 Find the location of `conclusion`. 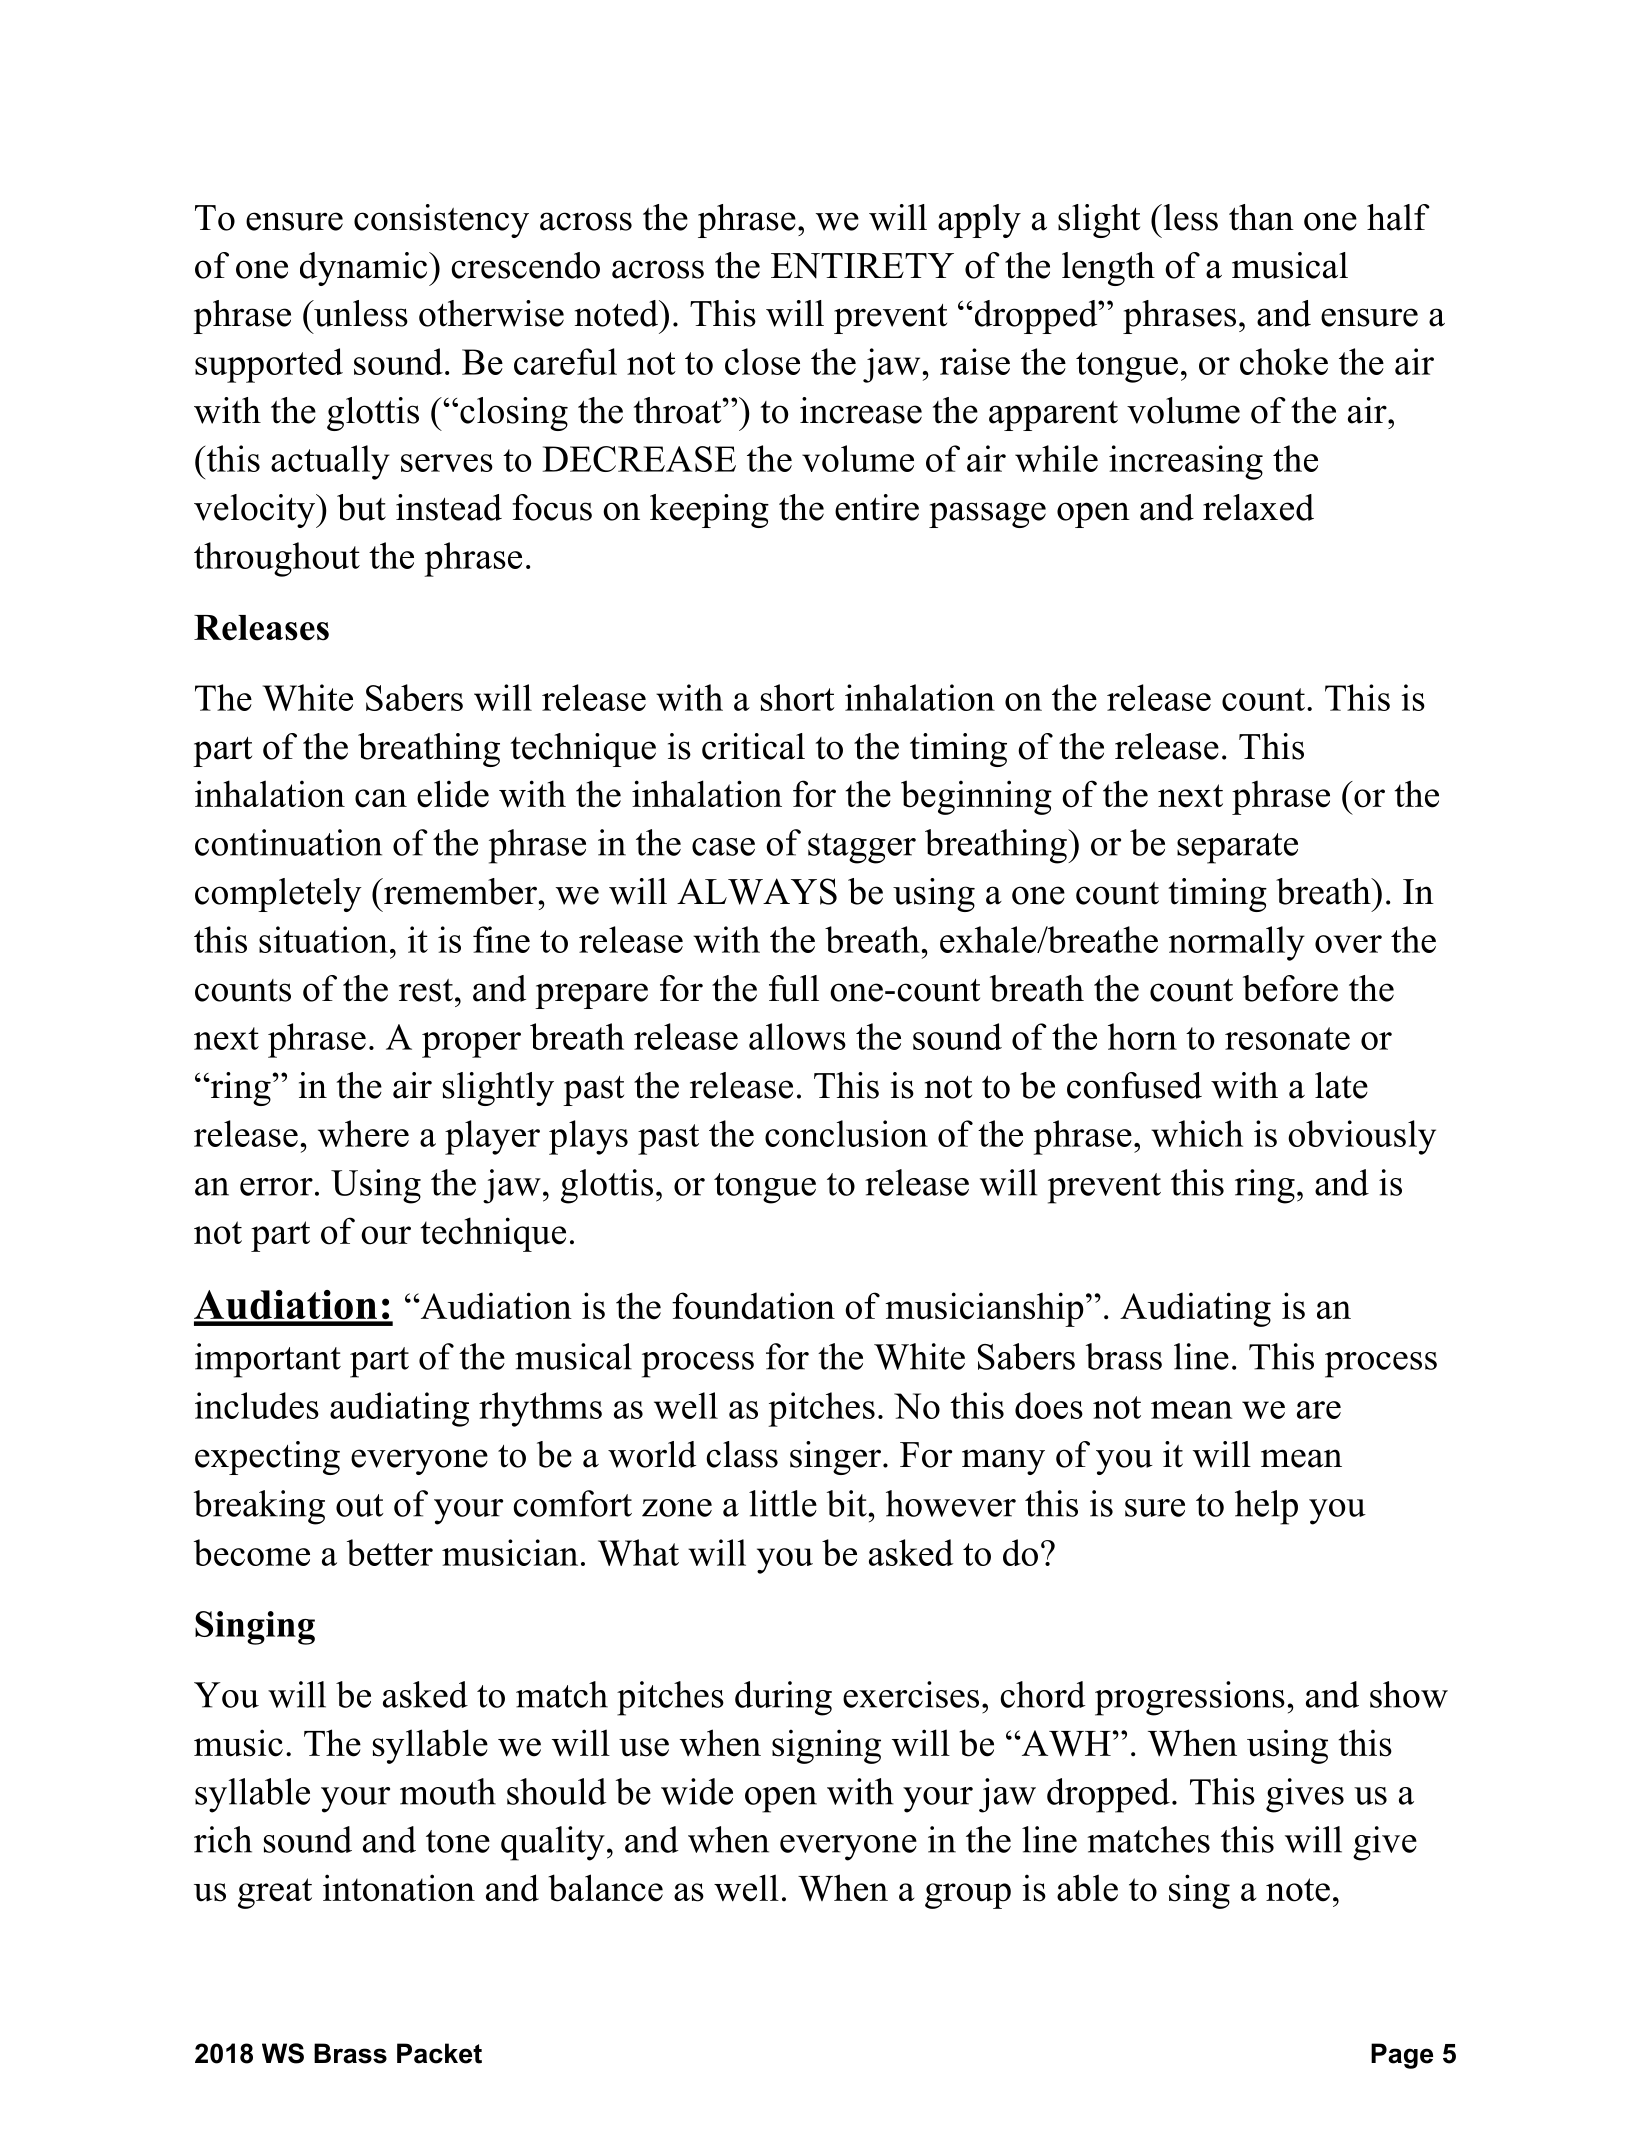

conclusion is located at coordinates (846, 1133).
